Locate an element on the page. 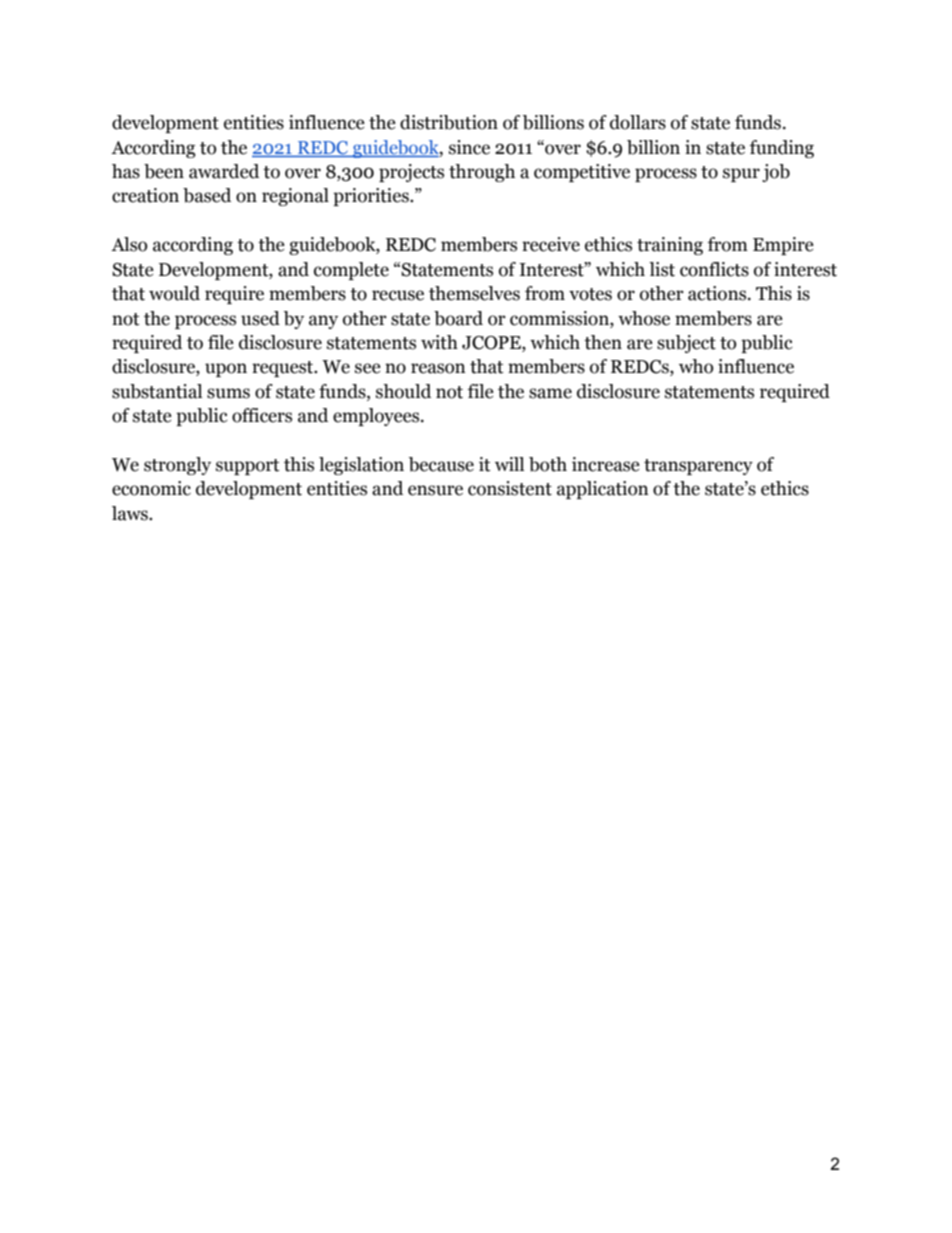 The image size is (952, 1233). subject is located at coordinates (686, 344).
